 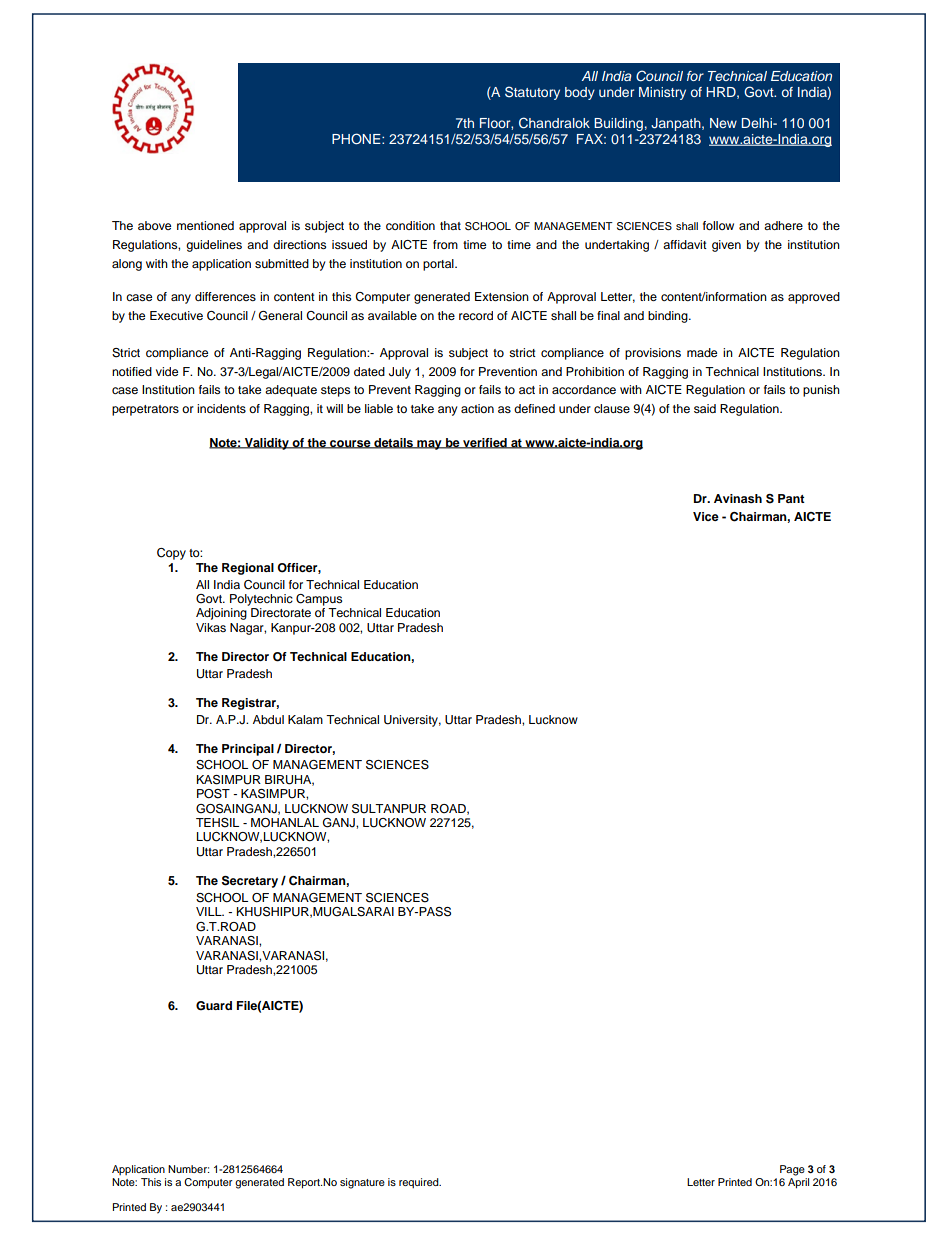 I want to click on April, so click(x=798, y=1182).
